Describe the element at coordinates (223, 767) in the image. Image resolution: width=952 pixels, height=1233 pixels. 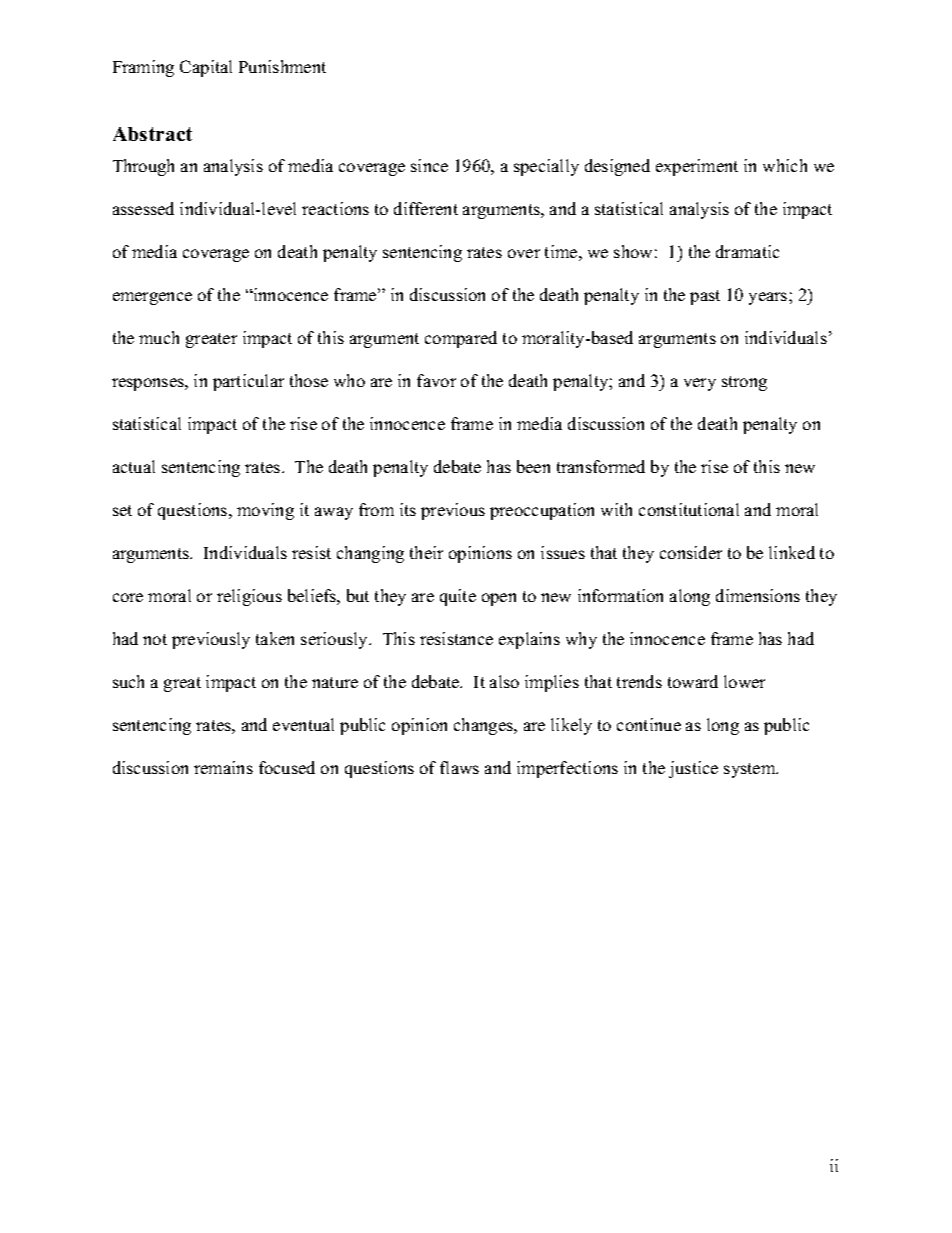
I see `remains` at that location.
